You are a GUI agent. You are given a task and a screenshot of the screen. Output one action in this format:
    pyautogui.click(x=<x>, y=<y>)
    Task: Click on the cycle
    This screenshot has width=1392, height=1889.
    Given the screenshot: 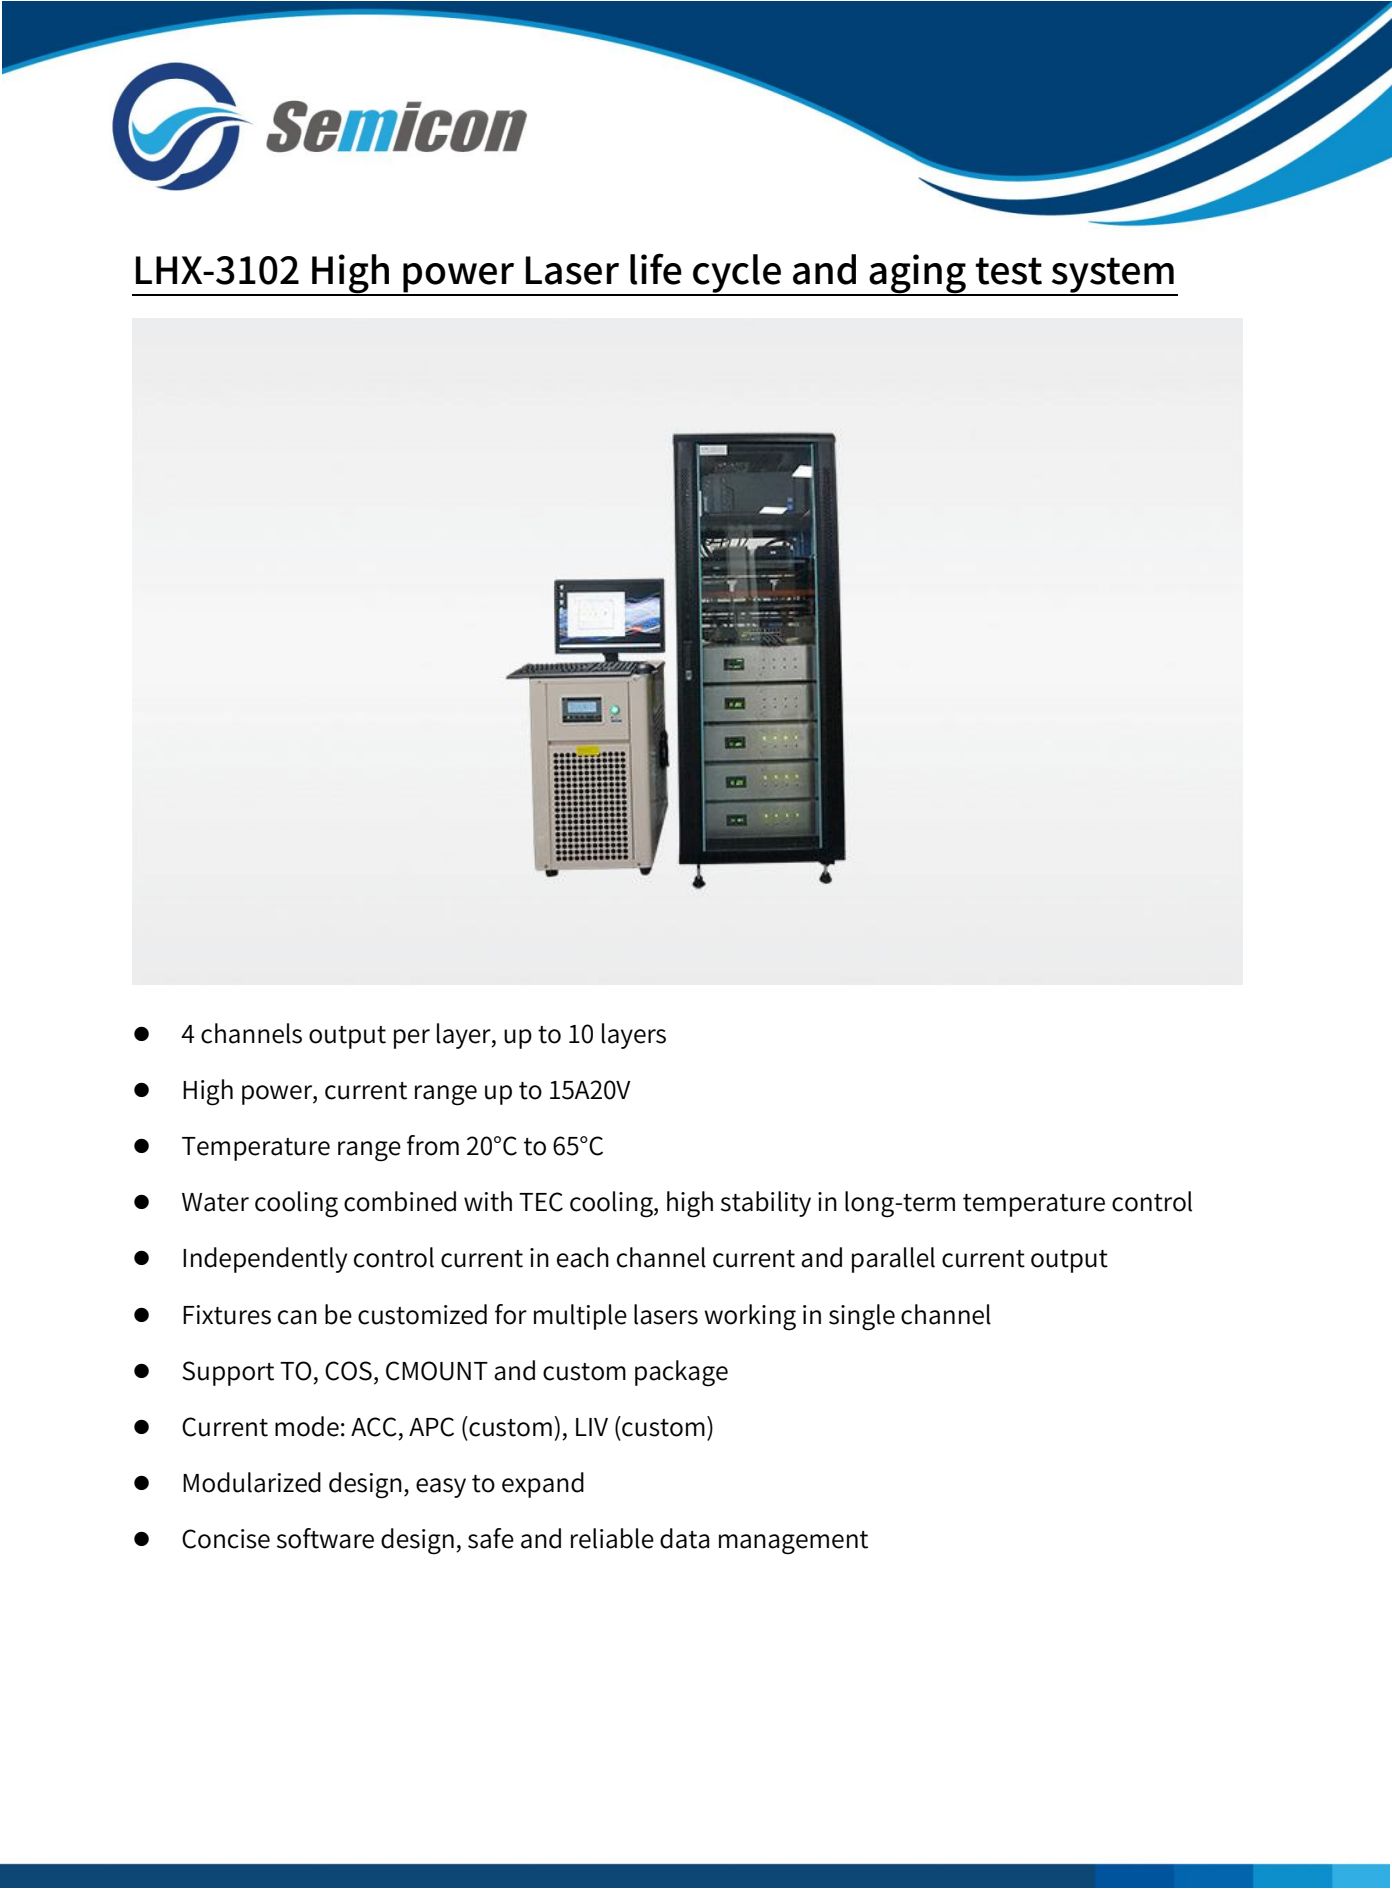 What is the action you would take?
    pyautogui.click(x=737, y=274)
